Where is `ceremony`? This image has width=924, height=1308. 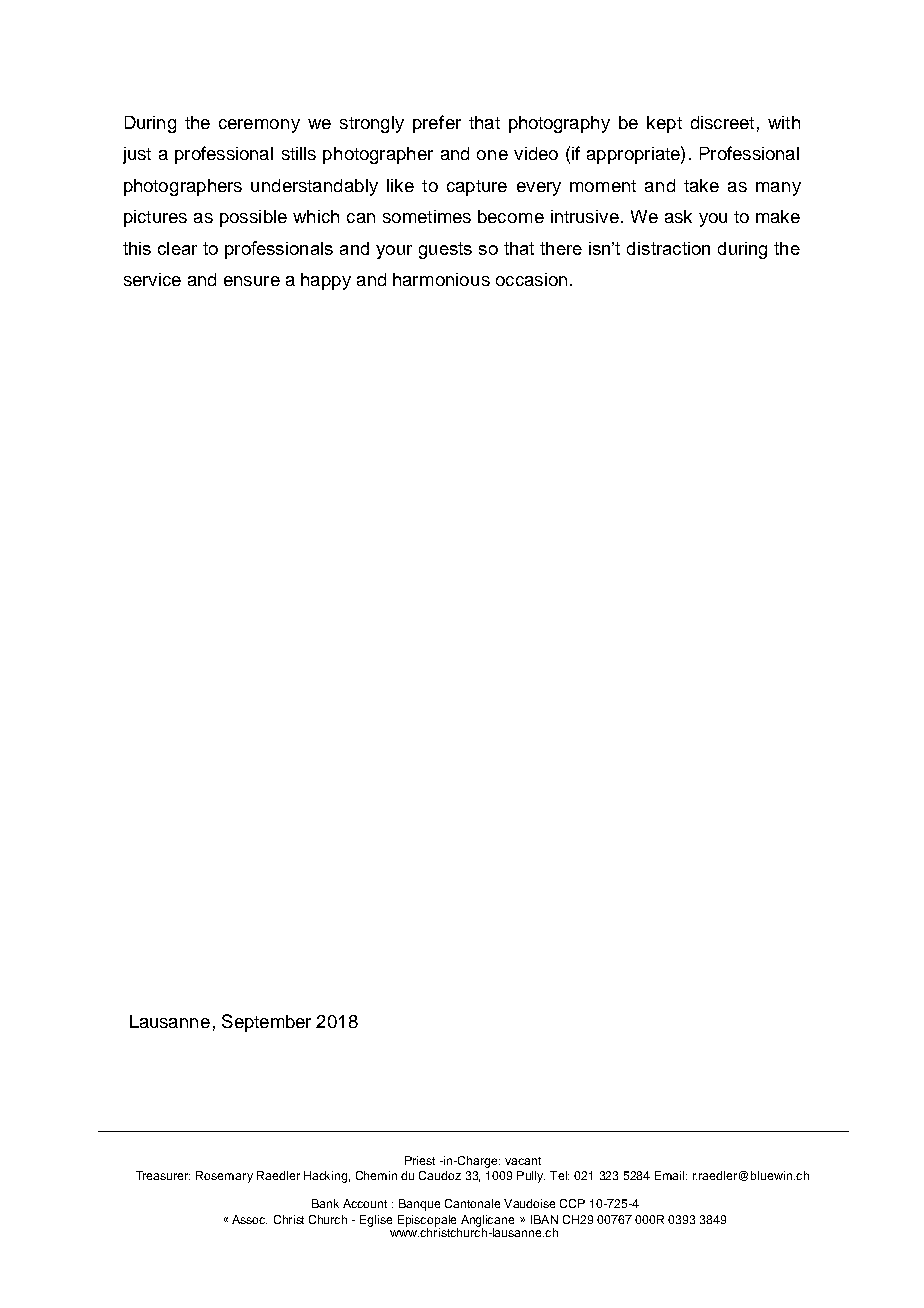 ceremony is located at coordinates (259, 126).
